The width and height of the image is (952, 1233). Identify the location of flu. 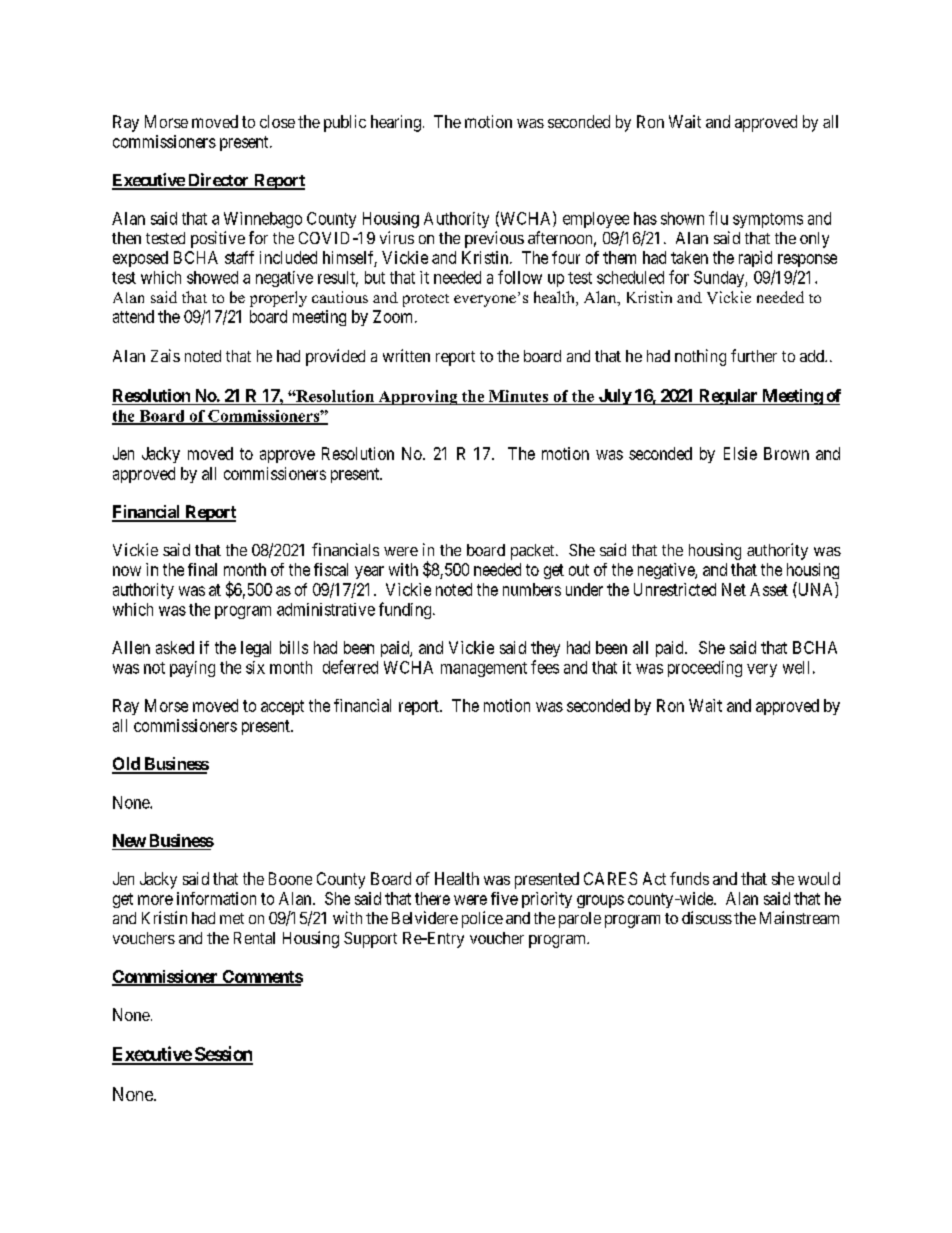
(718, 218).
